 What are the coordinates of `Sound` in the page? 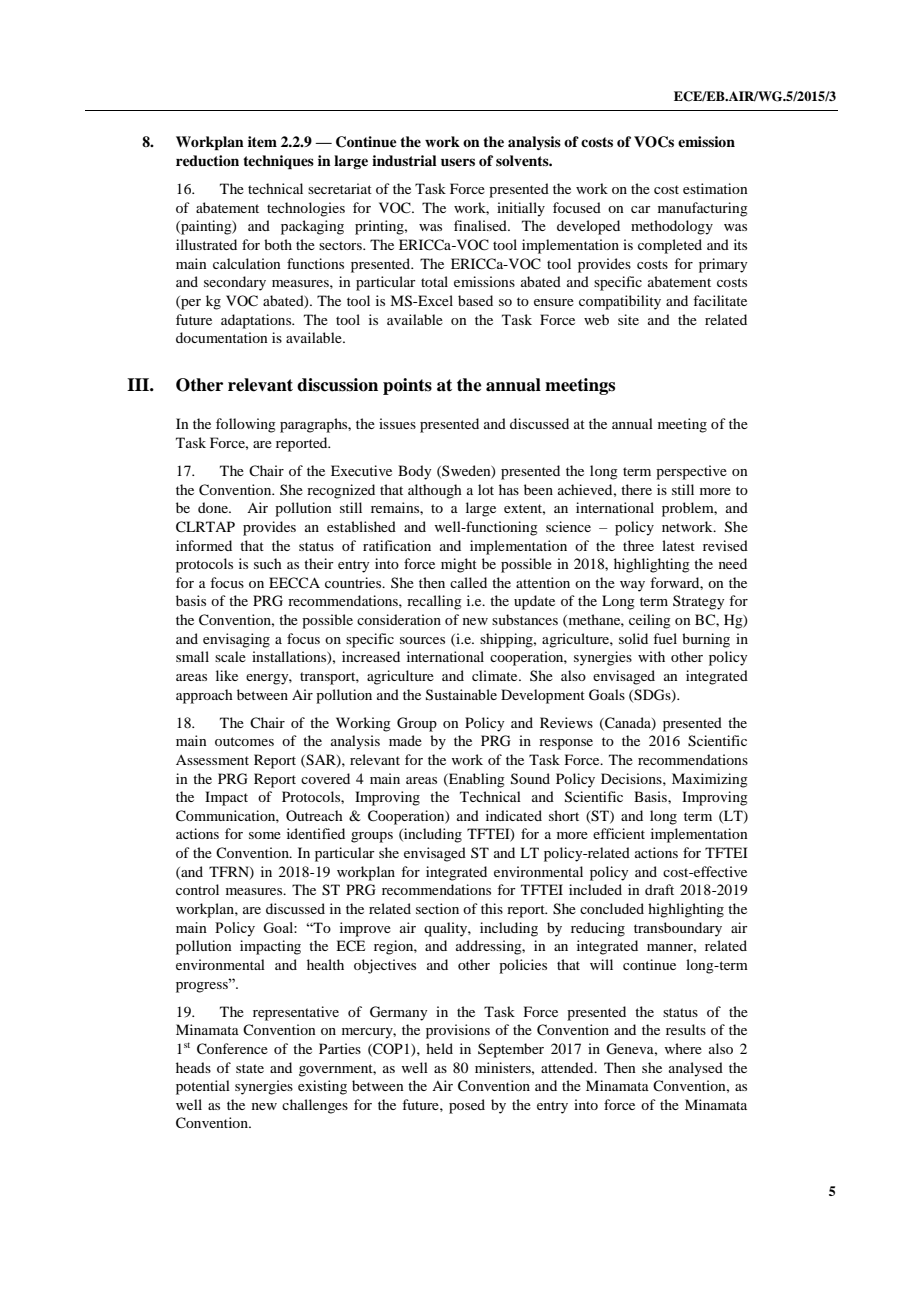 It's located at (530, 779).
